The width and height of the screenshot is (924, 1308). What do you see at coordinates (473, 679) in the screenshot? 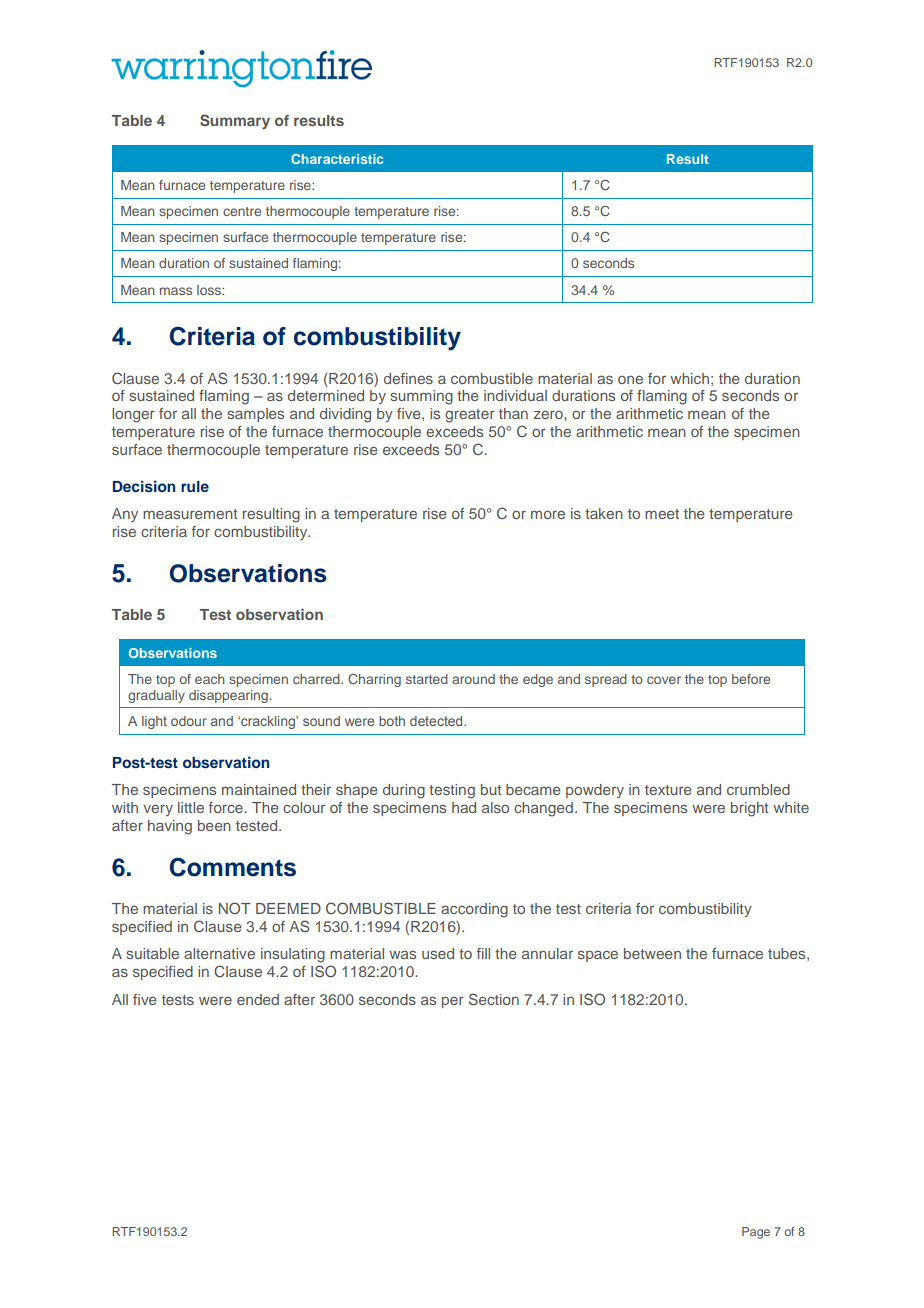
I see `around` at bounding box center [473, 679].
